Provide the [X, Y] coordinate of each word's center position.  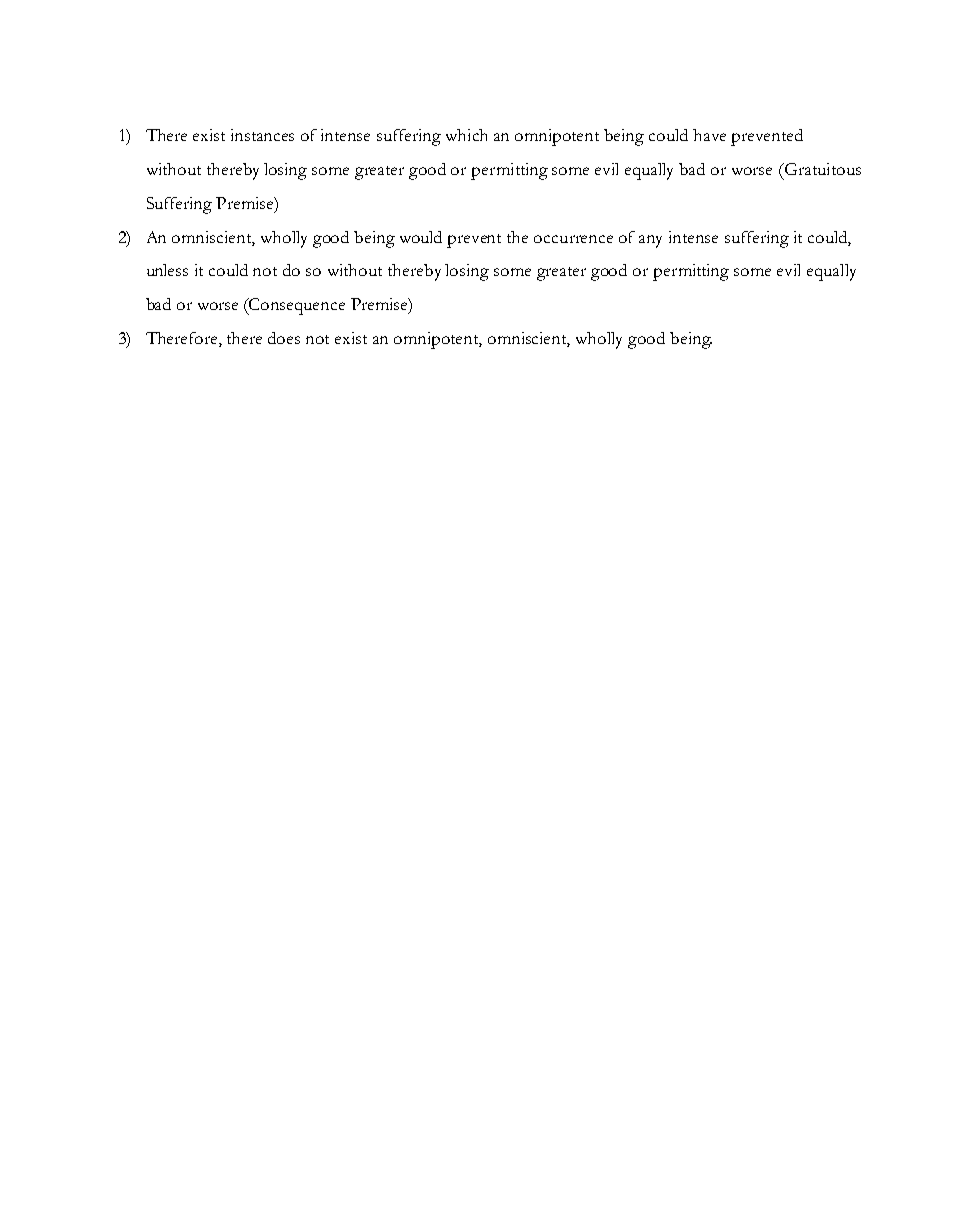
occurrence [573, 239]
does [284, 338]
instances [262, 135]
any [650, 241]
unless [167, 270]
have [709, 135]
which [466, 135]
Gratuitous [821, 169]
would [421, 237]
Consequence [296, 306]
